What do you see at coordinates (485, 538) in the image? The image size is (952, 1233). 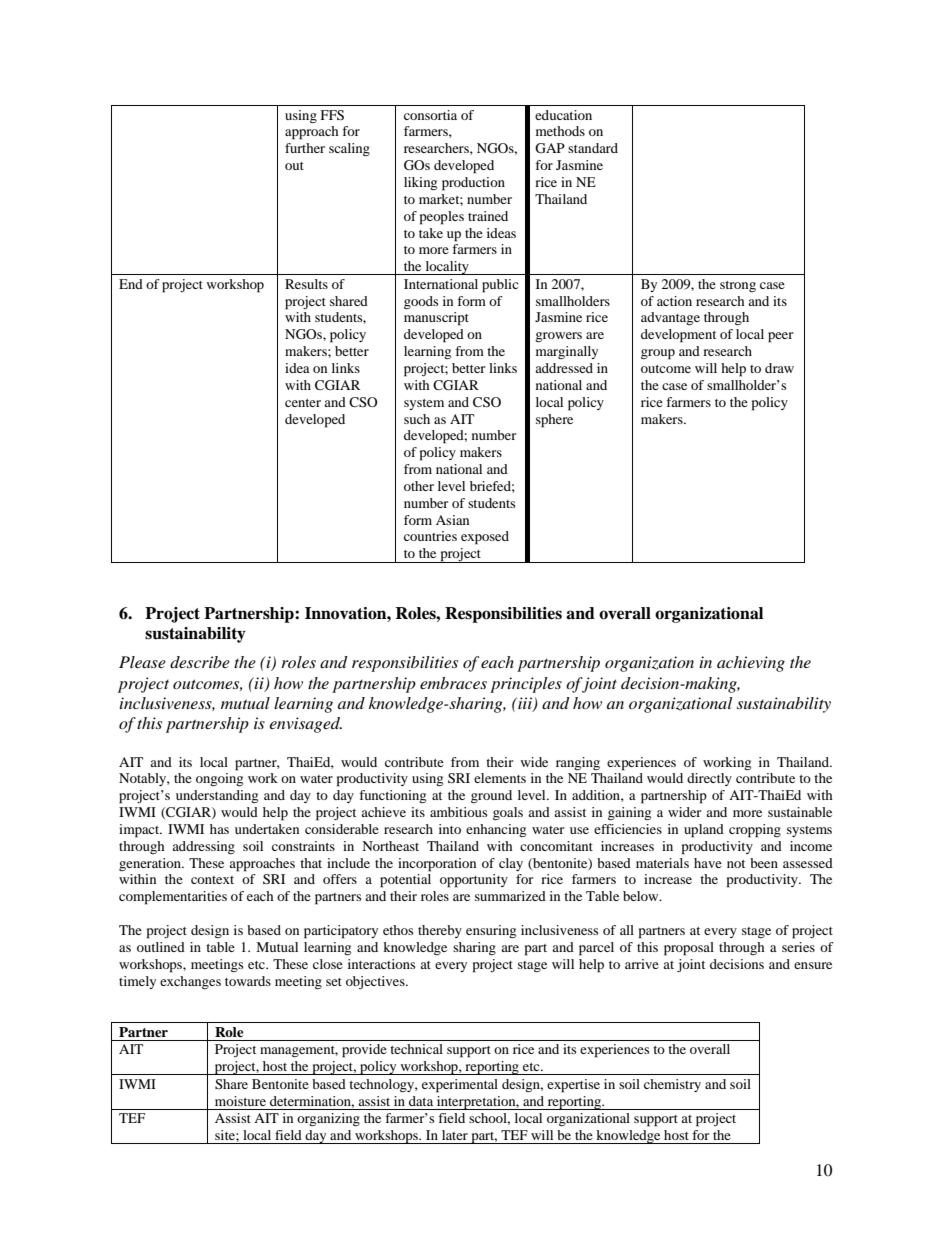 I see `exposed` at bounding box center [485, 538].
